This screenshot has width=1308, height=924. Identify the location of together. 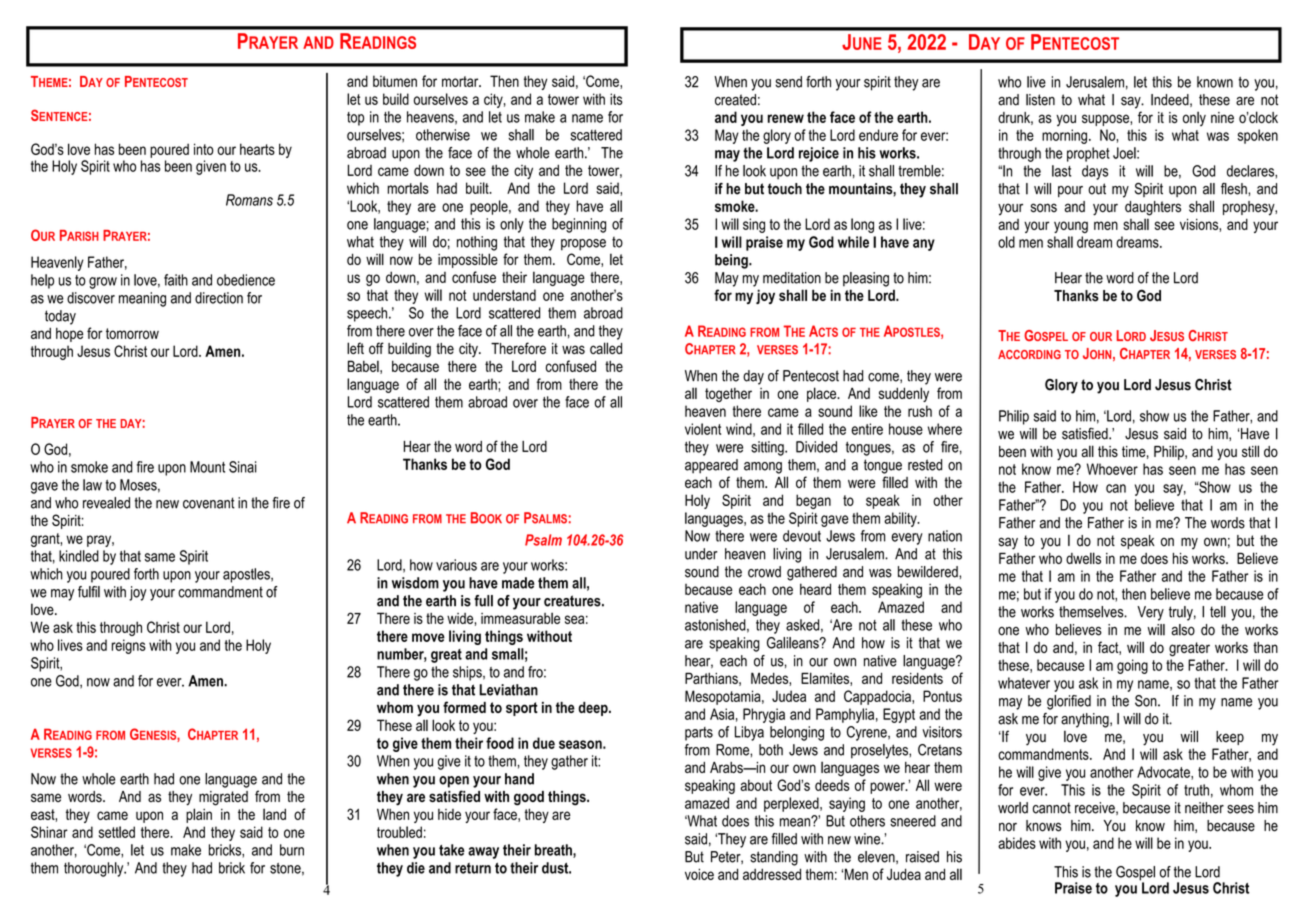
(728, 395).
